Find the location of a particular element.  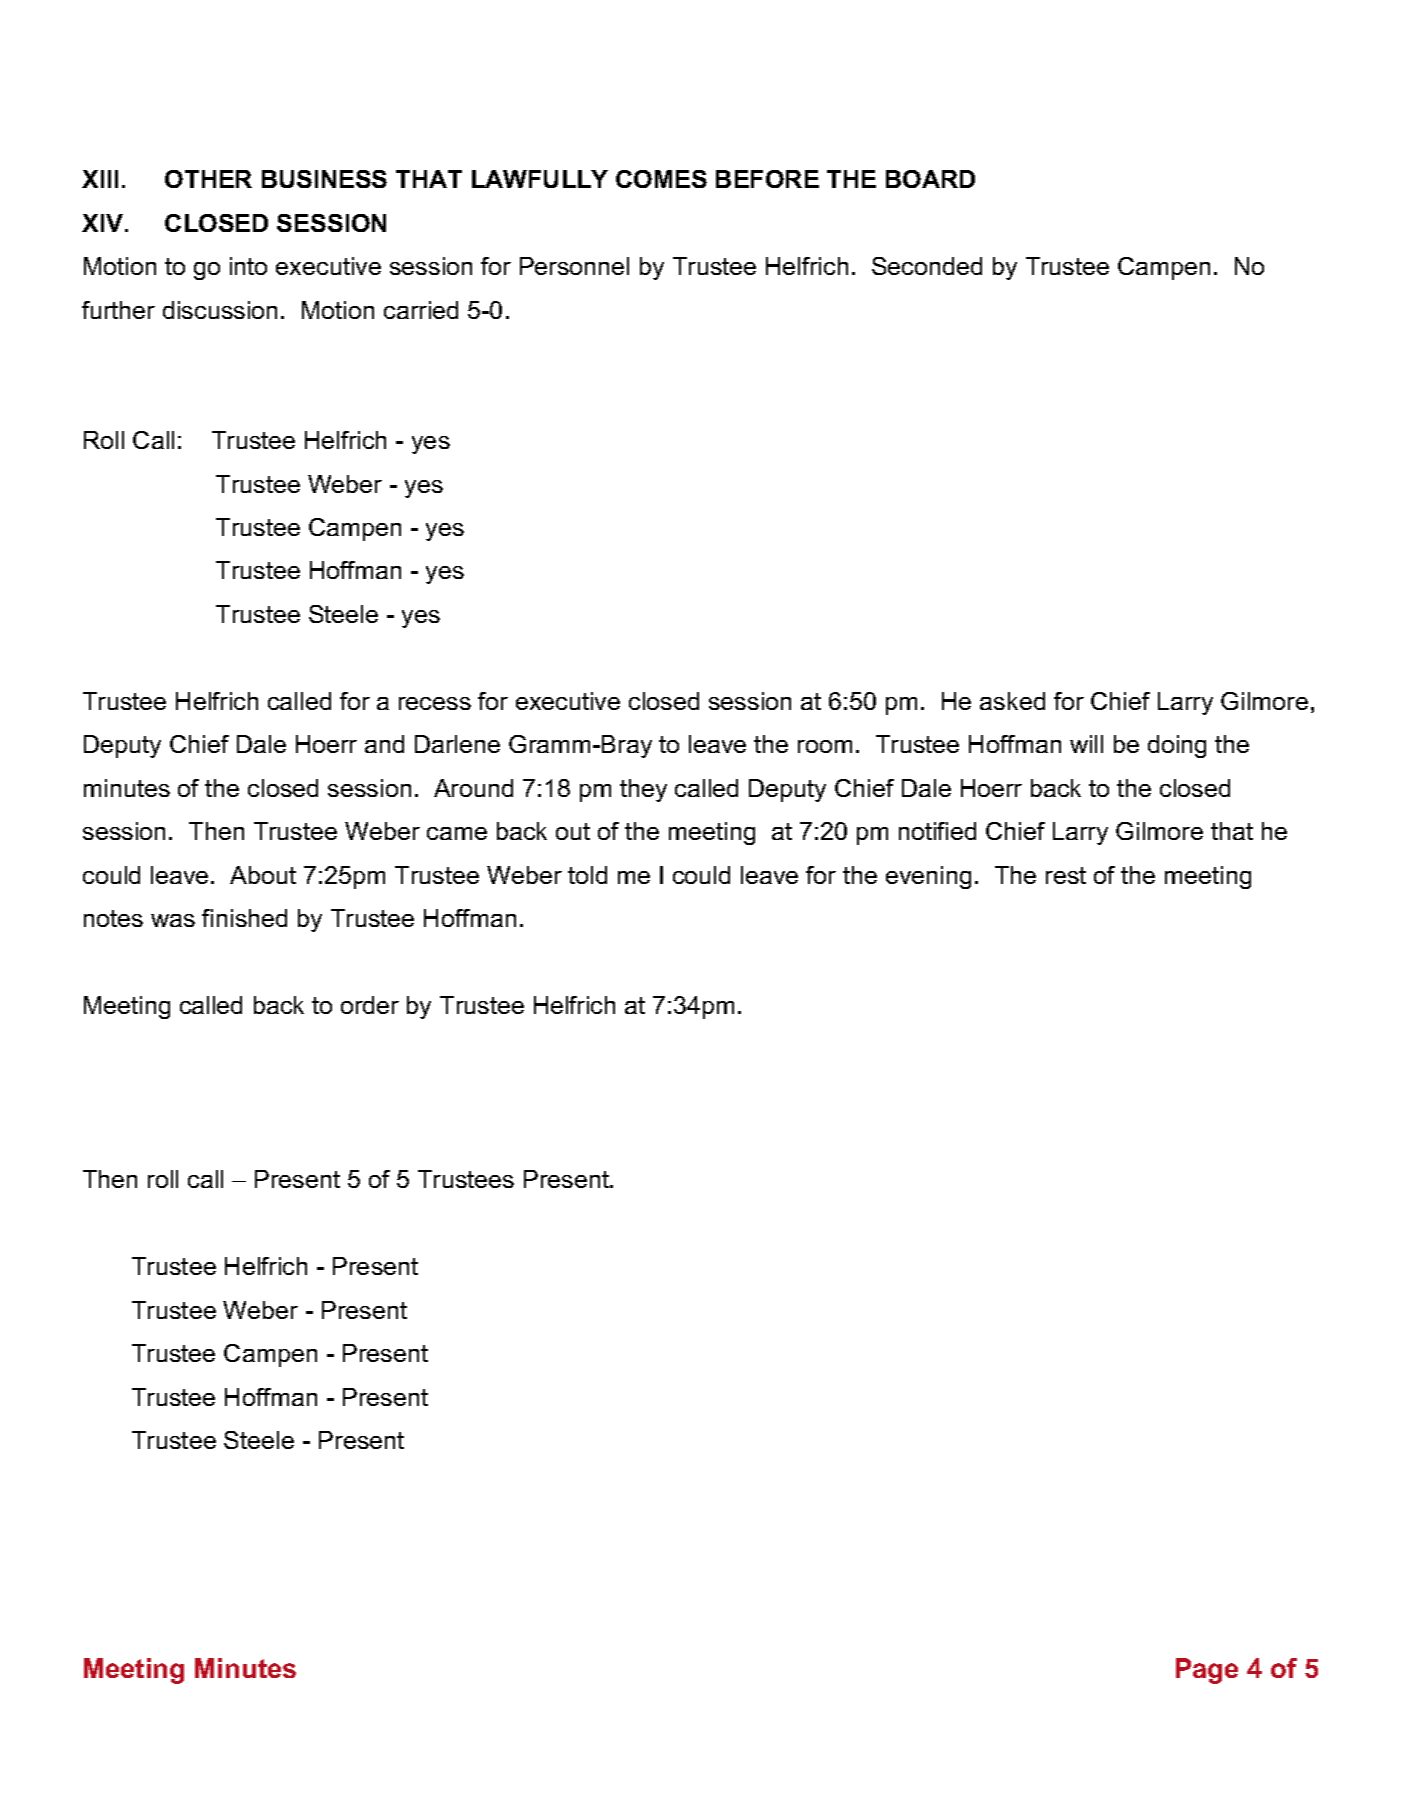

order is located at coordinates (370, 1005).
